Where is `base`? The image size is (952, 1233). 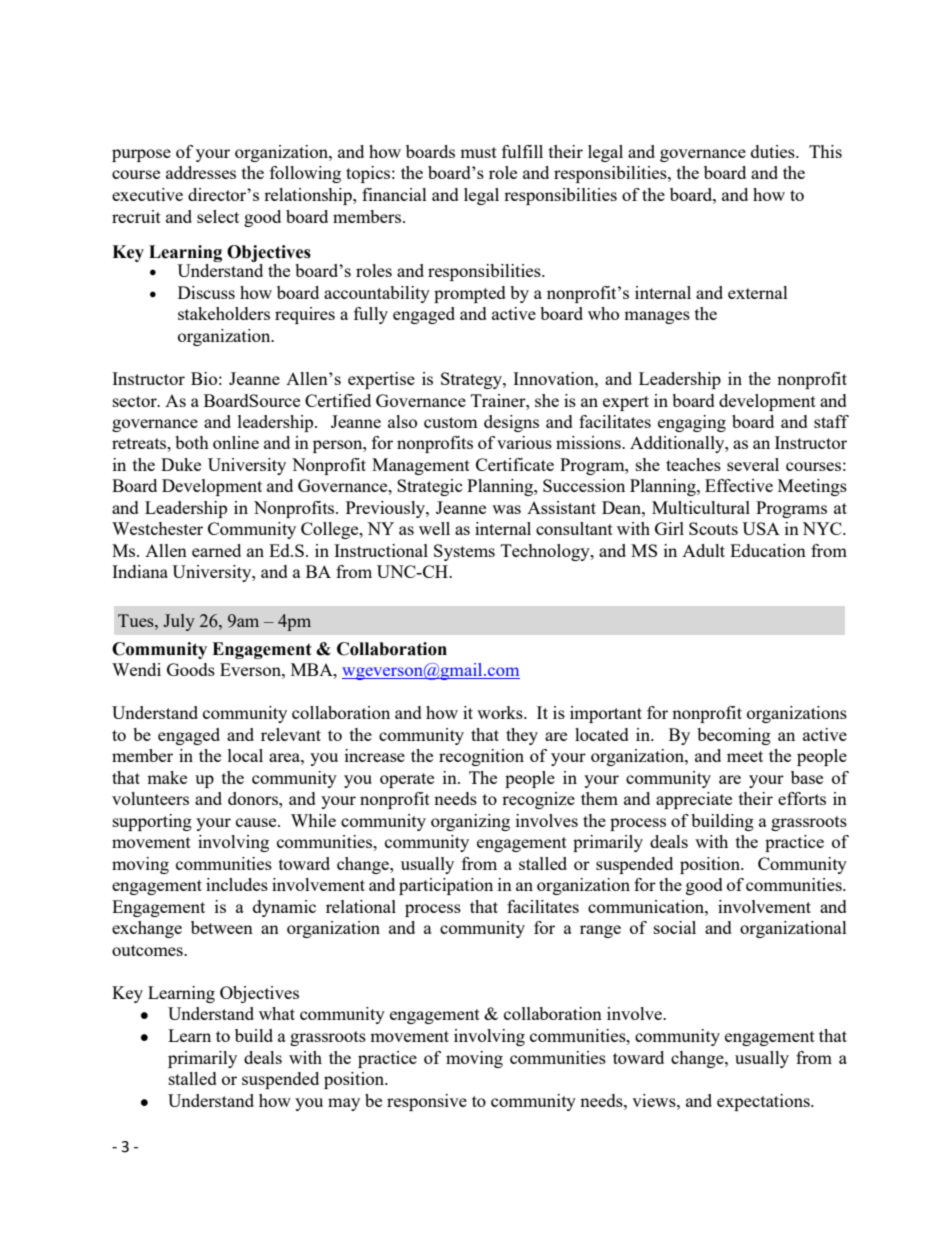 base is located at coordinates (807, 777).
